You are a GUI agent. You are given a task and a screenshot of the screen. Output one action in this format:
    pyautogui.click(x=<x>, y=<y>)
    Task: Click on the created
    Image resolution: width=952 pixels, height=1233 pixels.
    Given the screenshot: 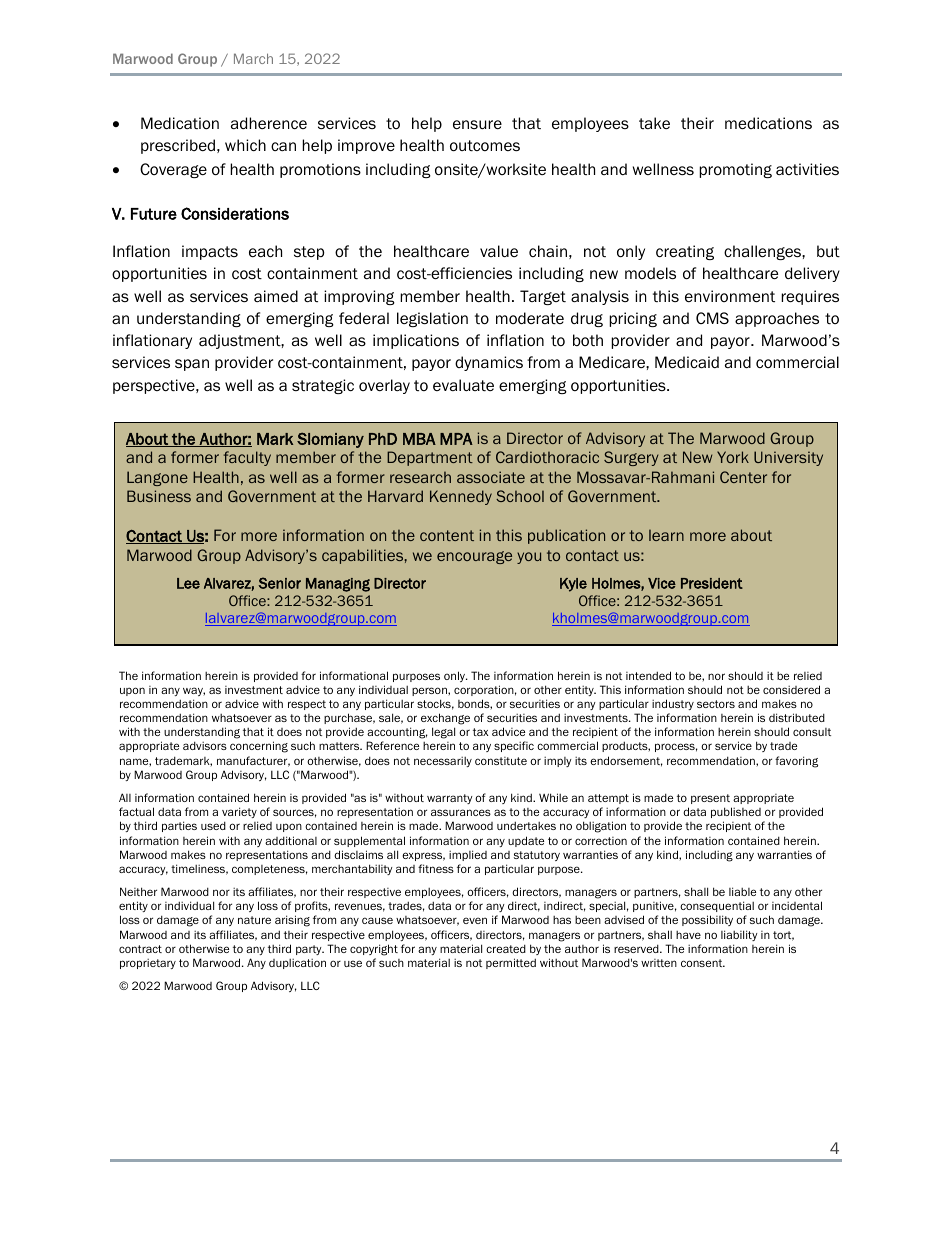 What is the action you would take?
    pyautogui.click(x=506, y=948)
